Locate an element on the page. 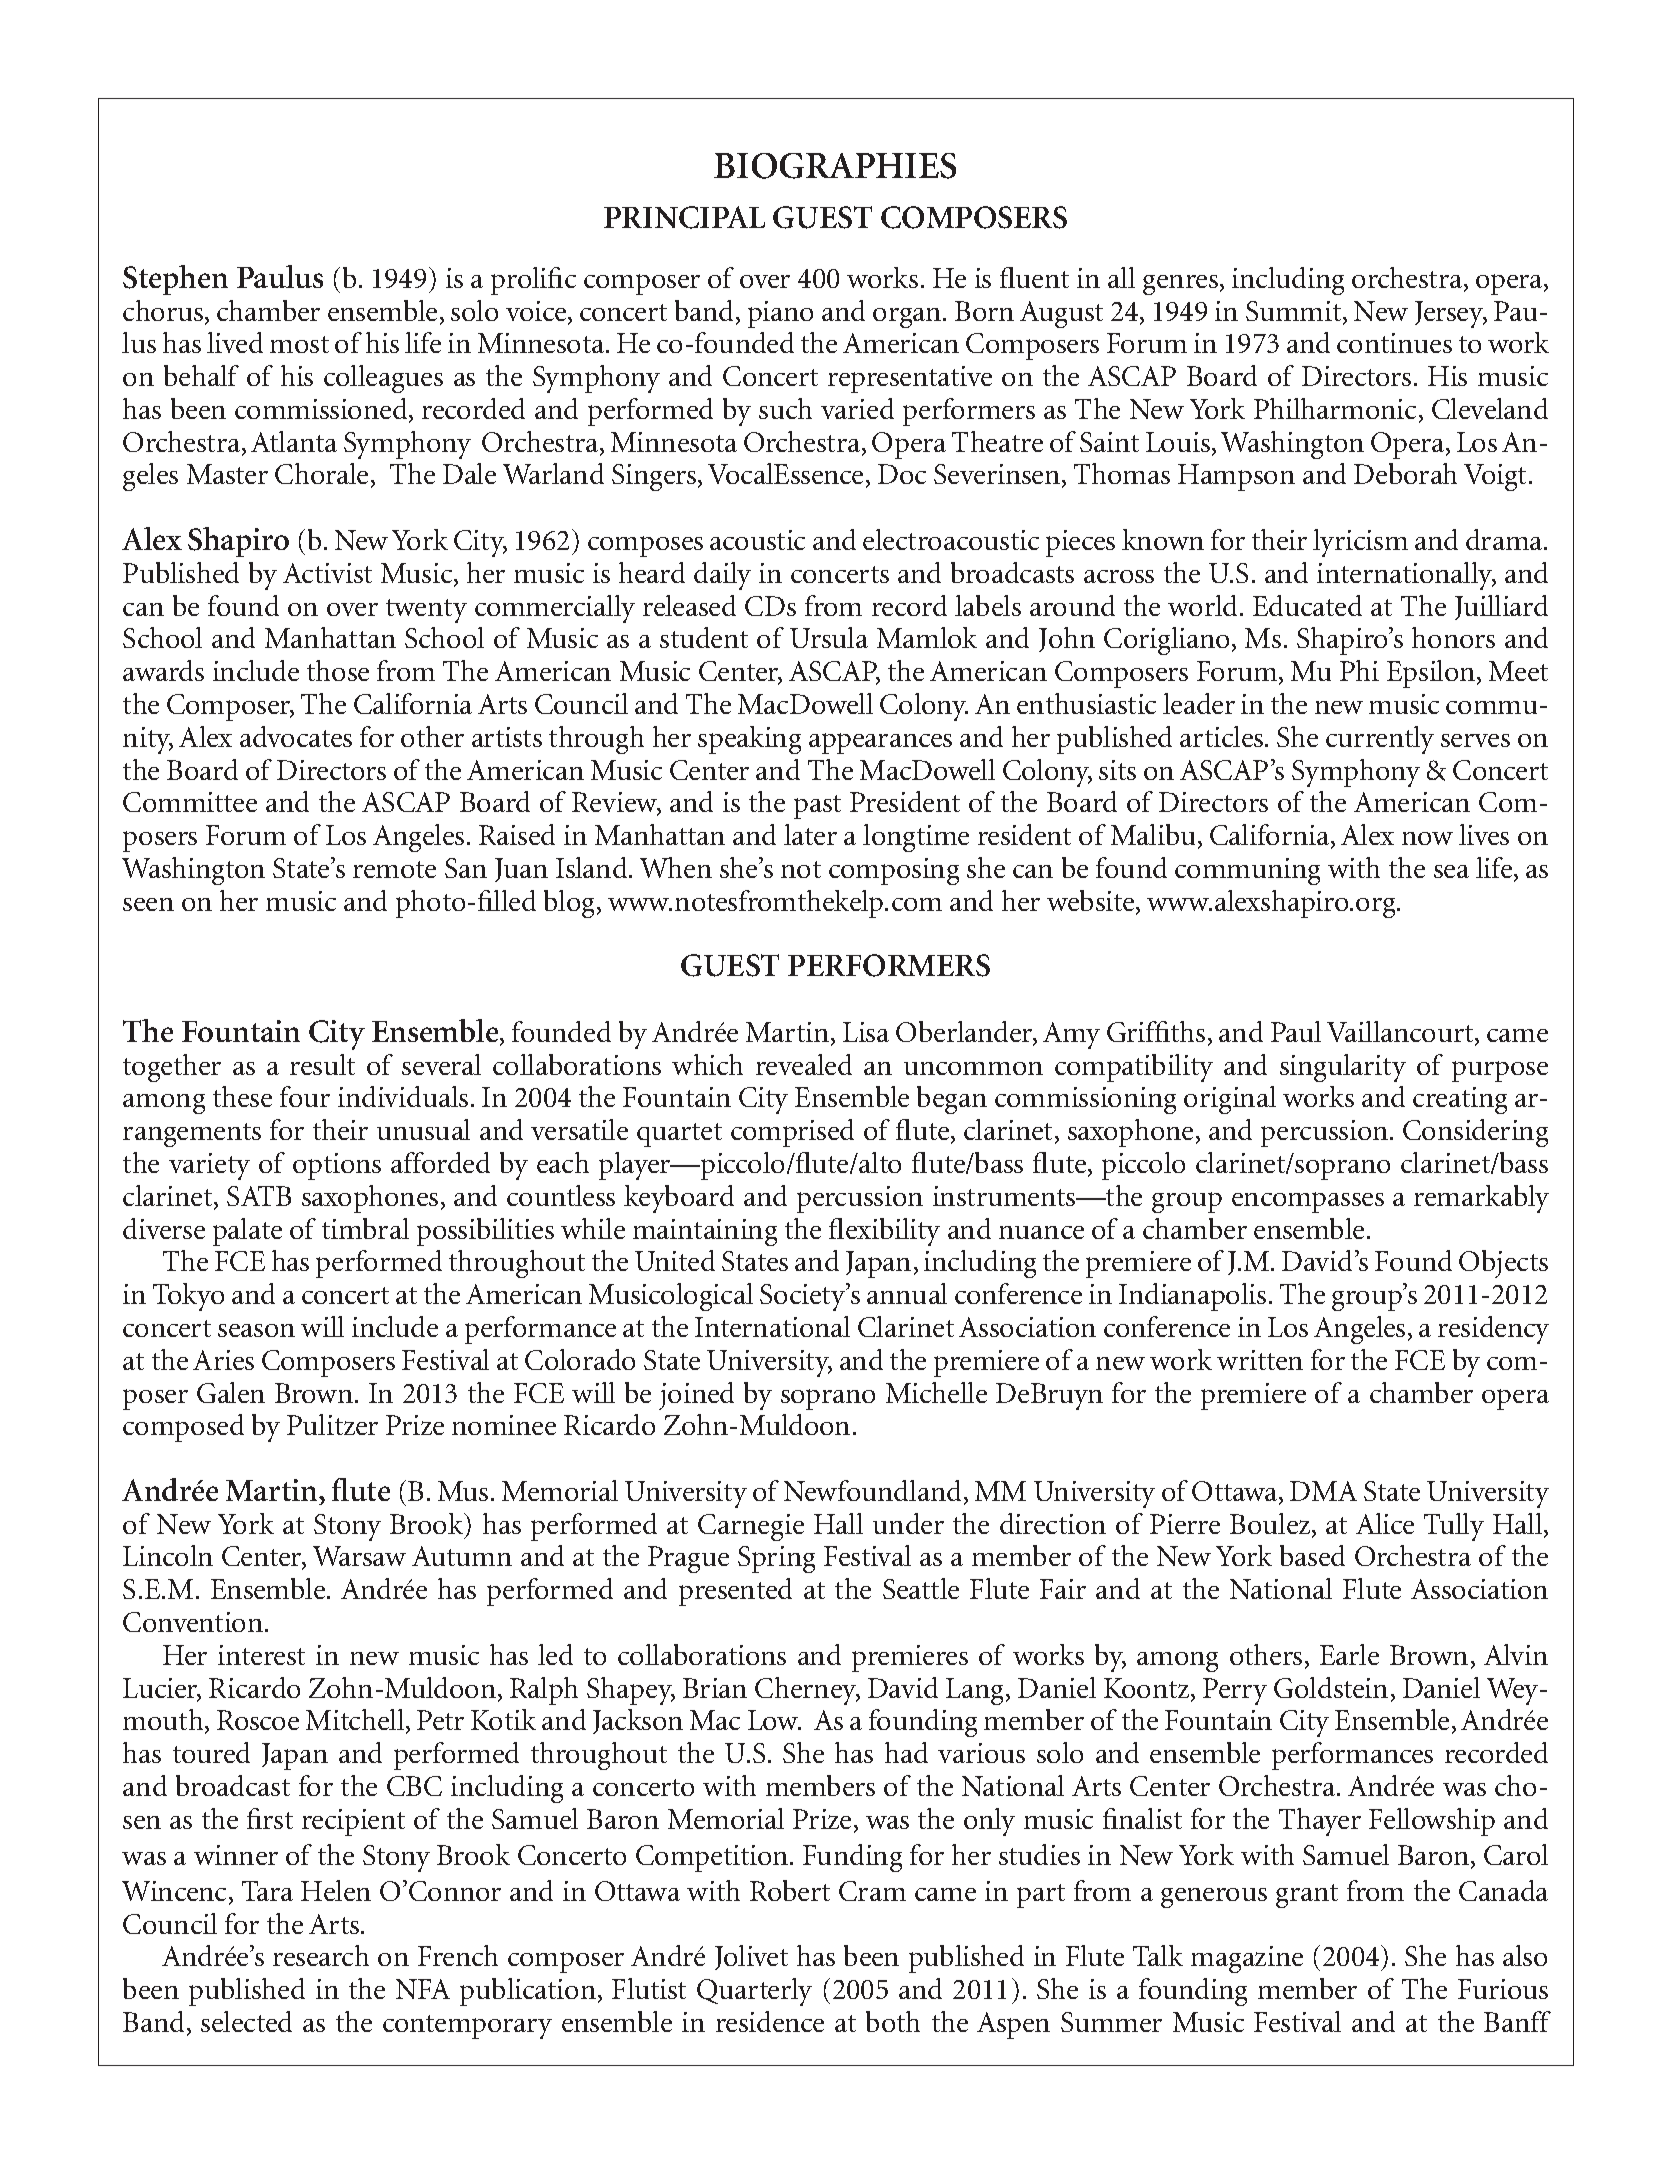  Activist is located at coordinates (327, 573).
